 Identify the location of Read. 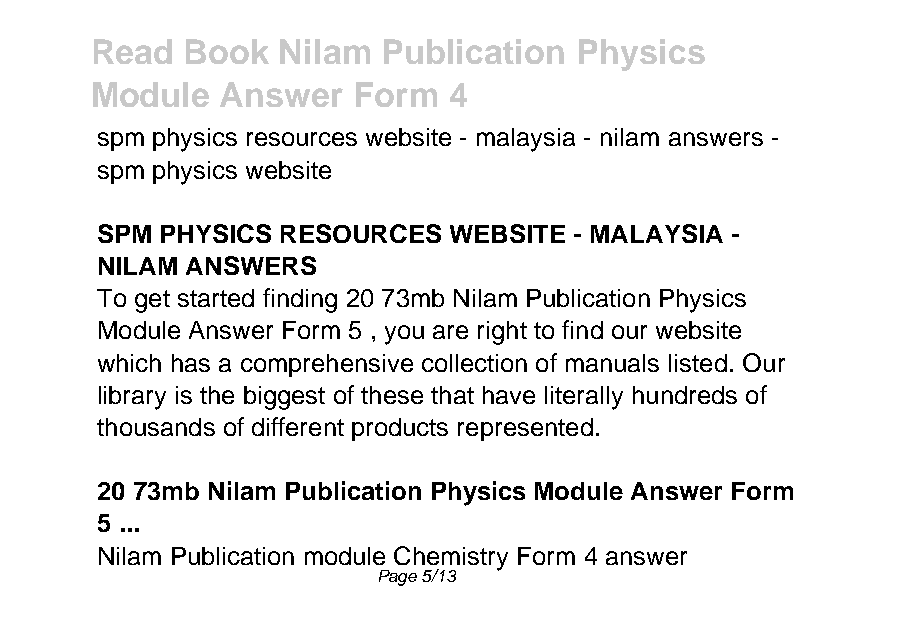
(133, 51).
